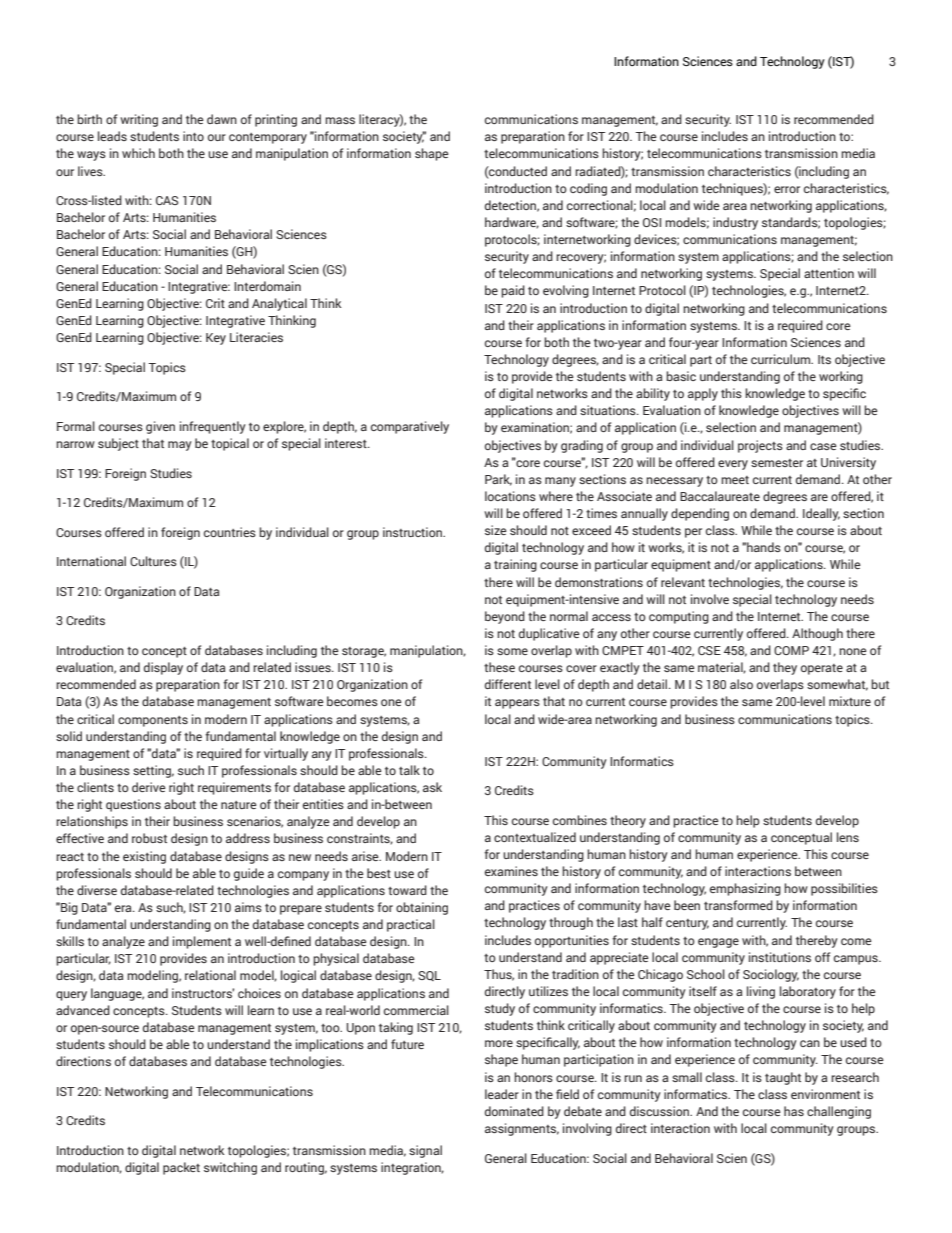 The image size is (952, 1233). What do you see at coordinates (817, 634) in the document?
I see `Although` at bounding box center [817, 634].
